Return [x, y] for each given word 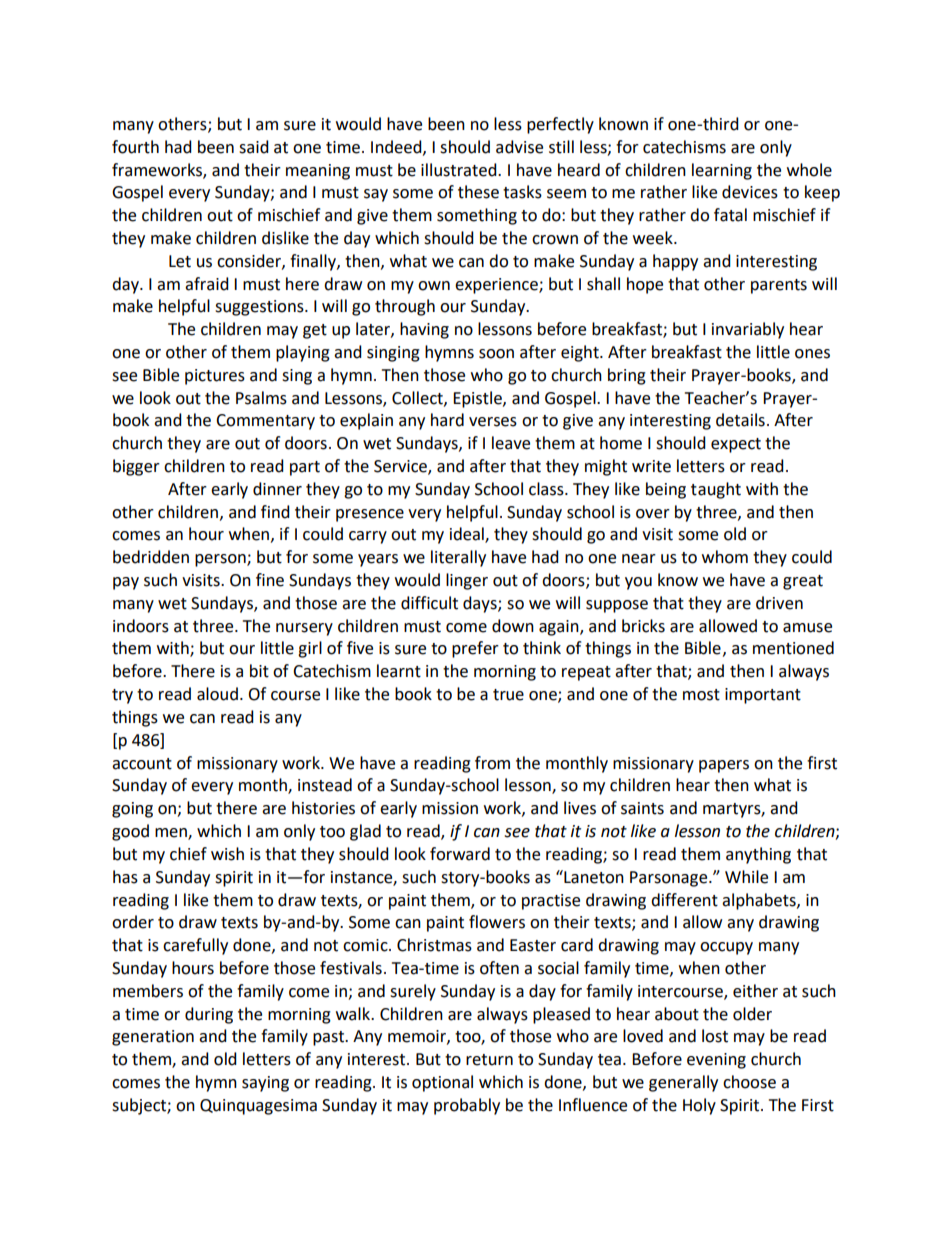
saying [265, 1084]
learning [722, 171]
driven [779, 603]
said [254, 147]
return [489, 1060]
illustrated [460, 170]
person [221, 560]
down [513, 626]
